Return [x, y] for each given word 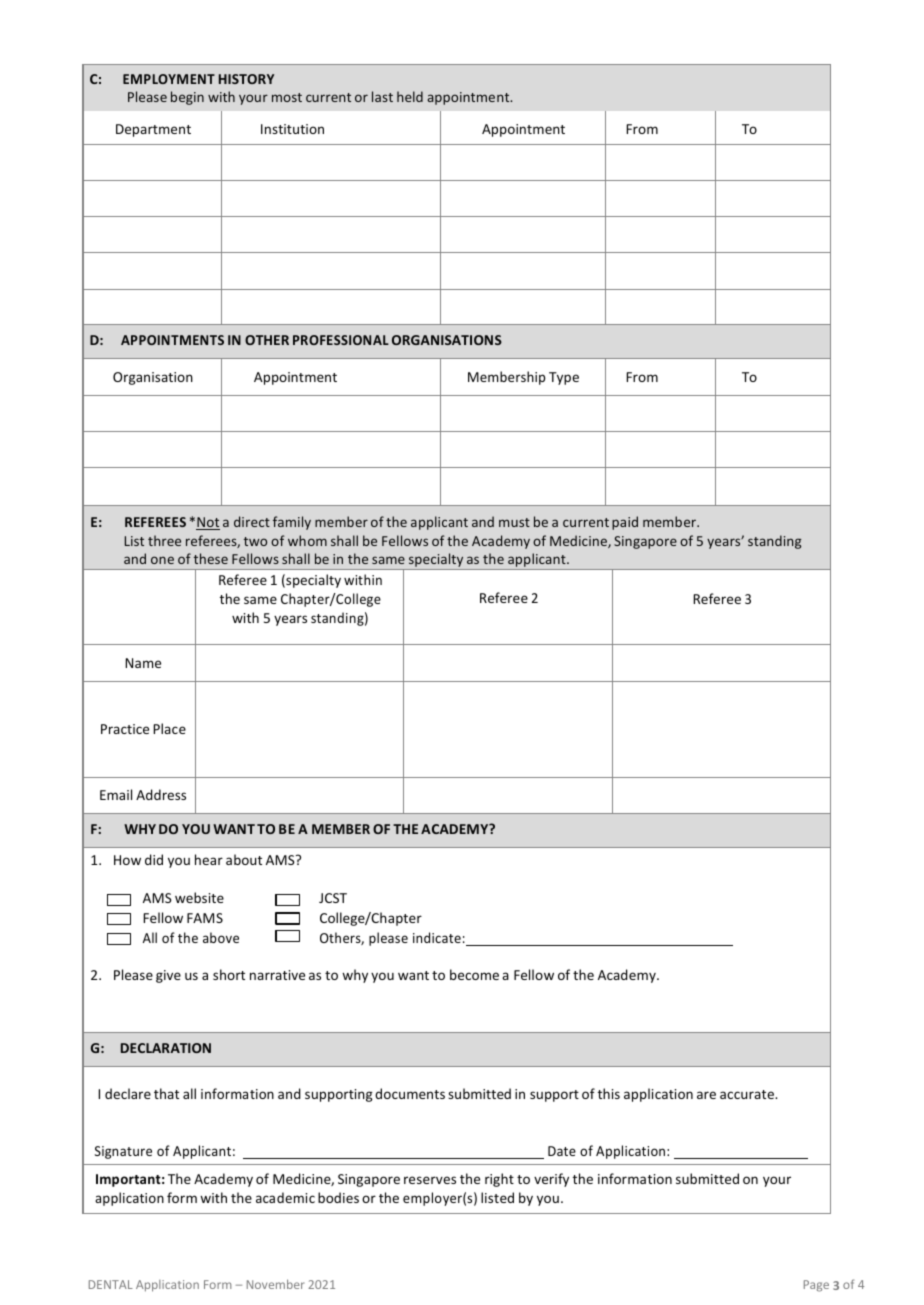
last [382, 96]
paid [625, 523]
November [275, 1284]
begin [187, 98]
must [514, 522]
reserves [430, 1180]
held [410, 96]
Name [143, 663]
